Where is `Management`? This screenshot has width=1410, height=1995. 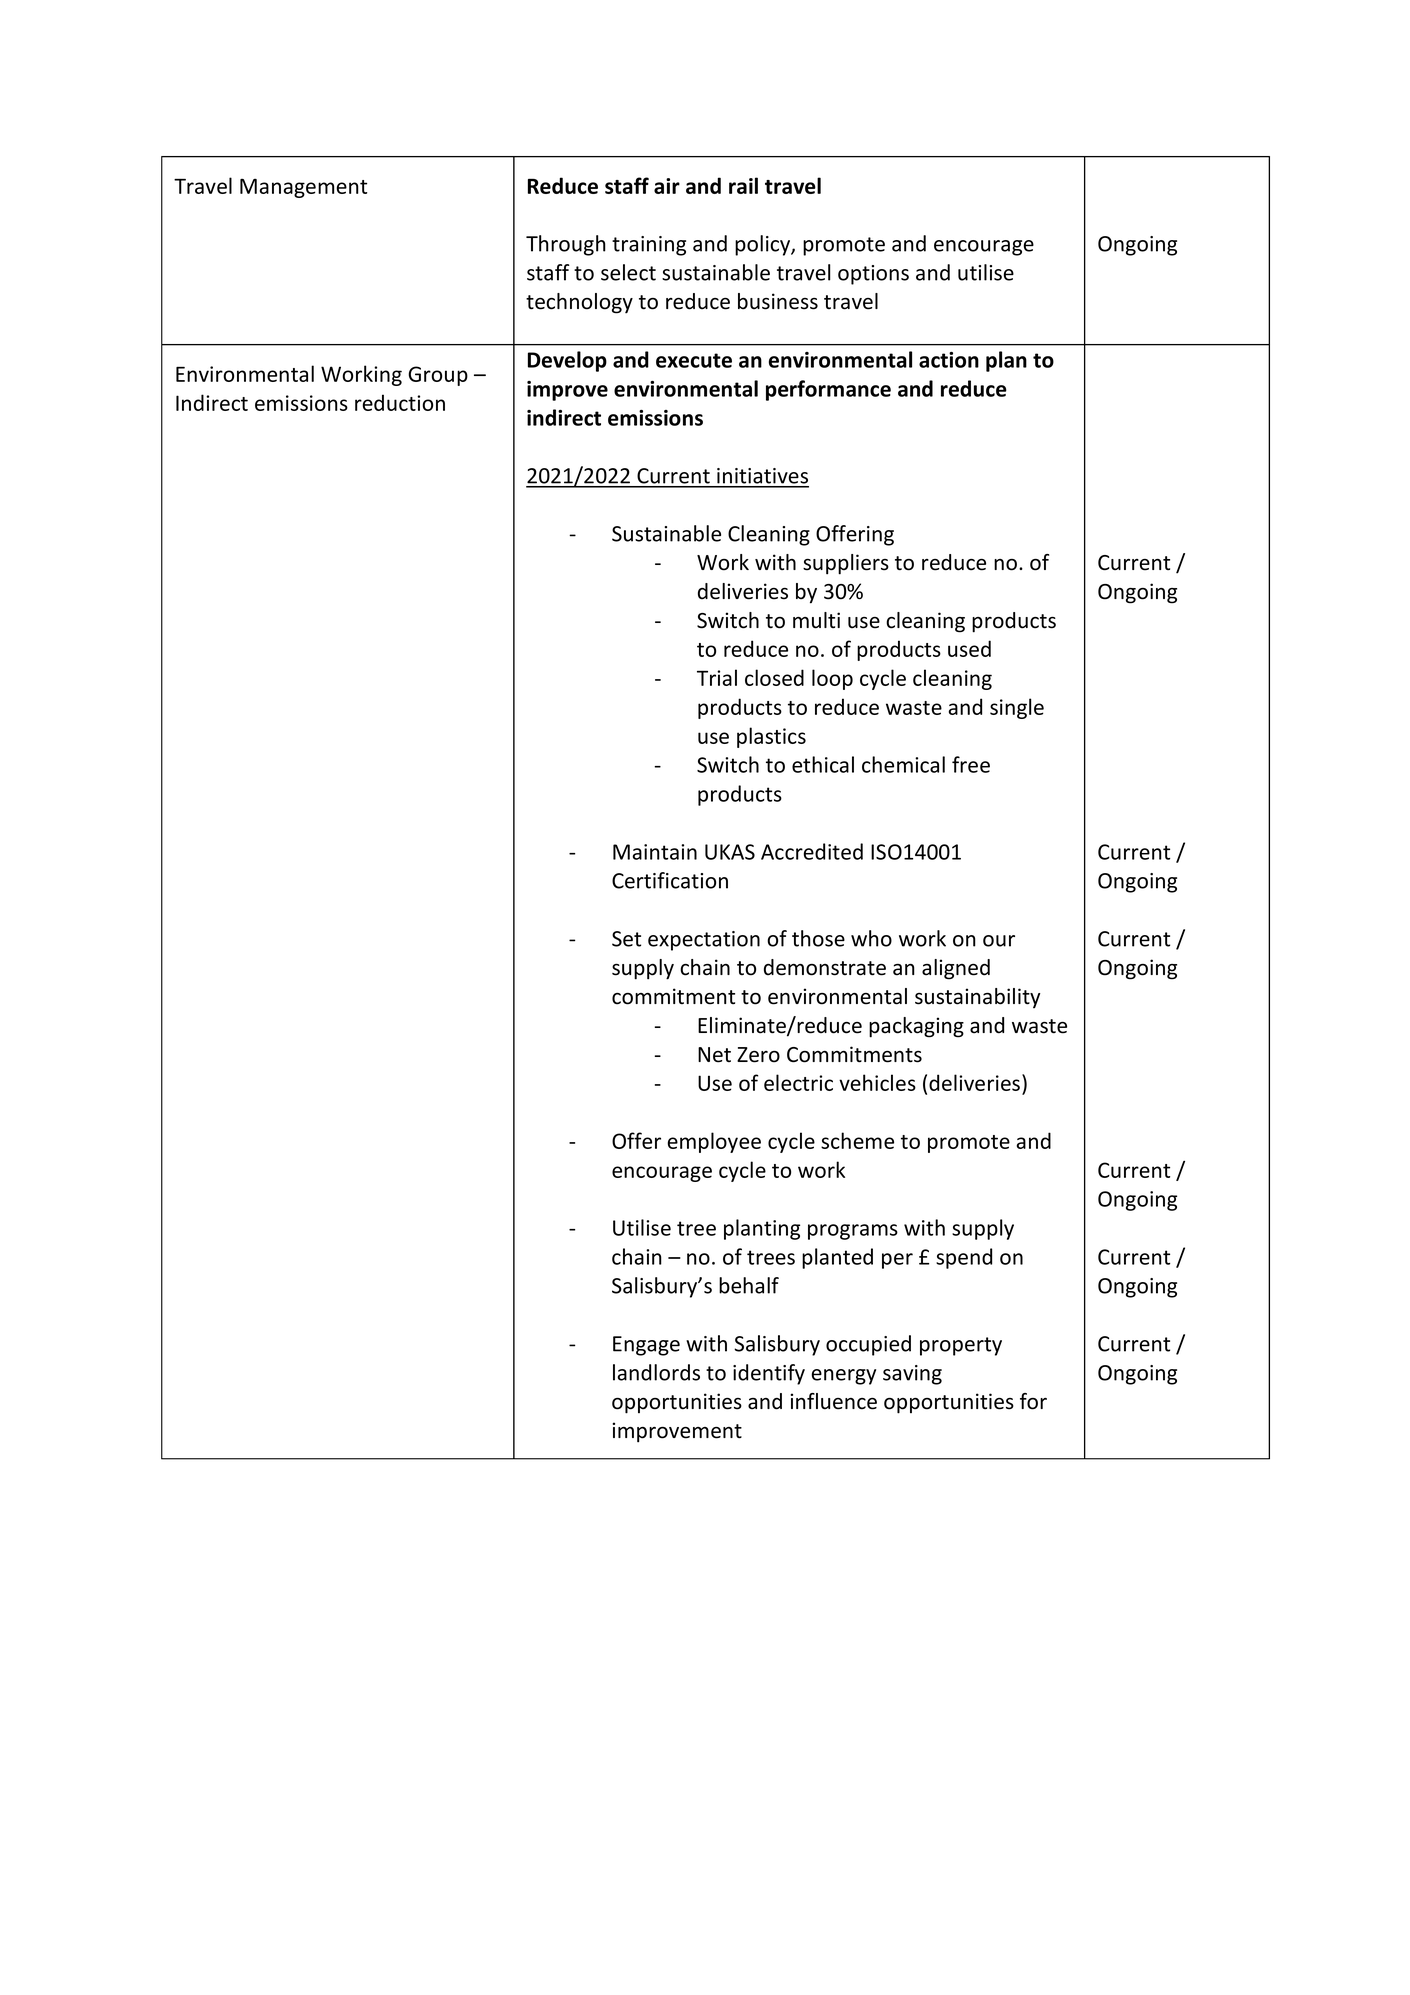 Management is located at coordinates (303, 188).
